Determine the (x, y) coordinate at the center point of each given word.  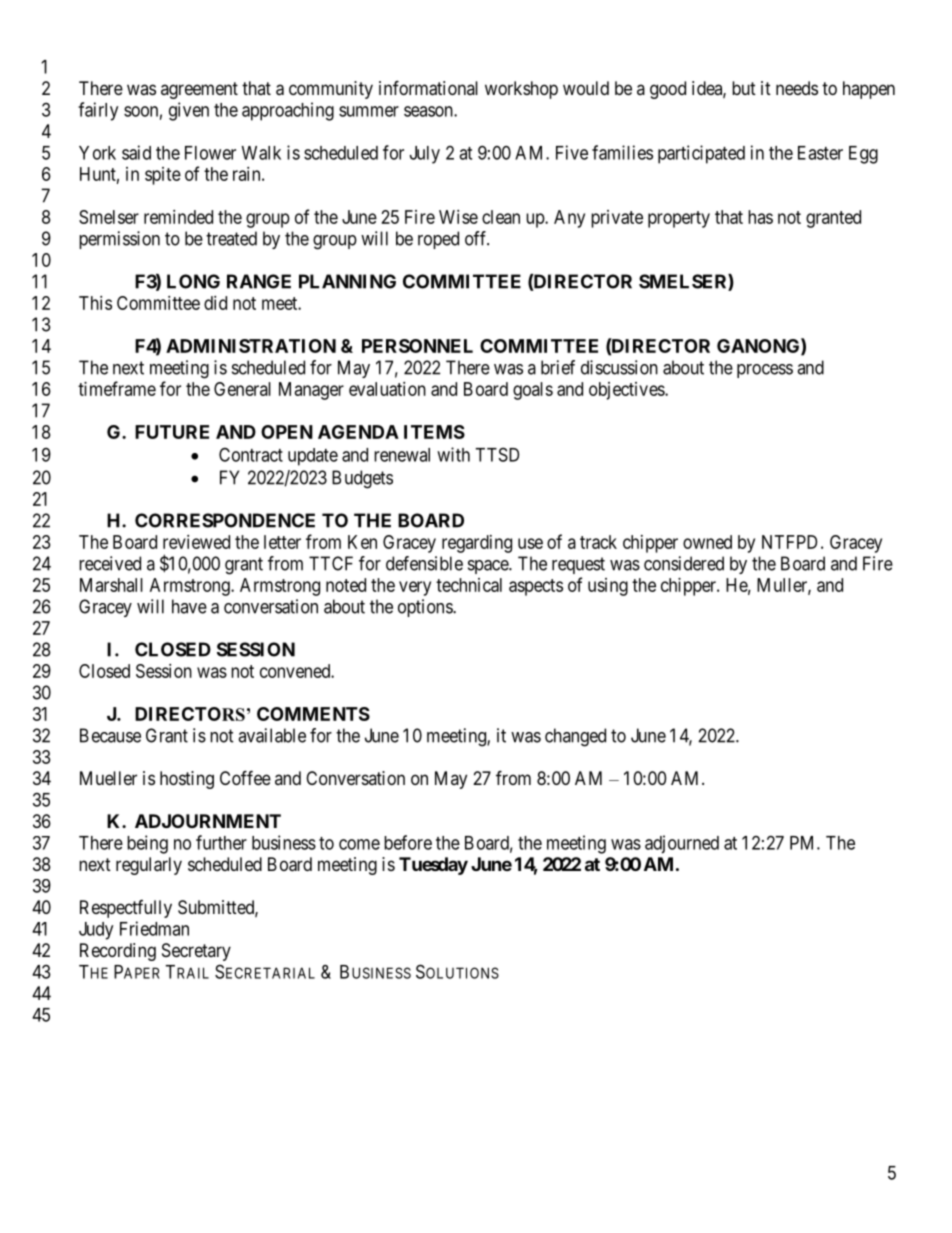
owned (707, 542)
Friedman (154, 928)
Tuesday (433, 866)
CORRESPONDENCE (225, 520)
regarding (477, 544)
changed (575, 737)
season (429, 111)
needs (797, 88)
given (189, 111)
